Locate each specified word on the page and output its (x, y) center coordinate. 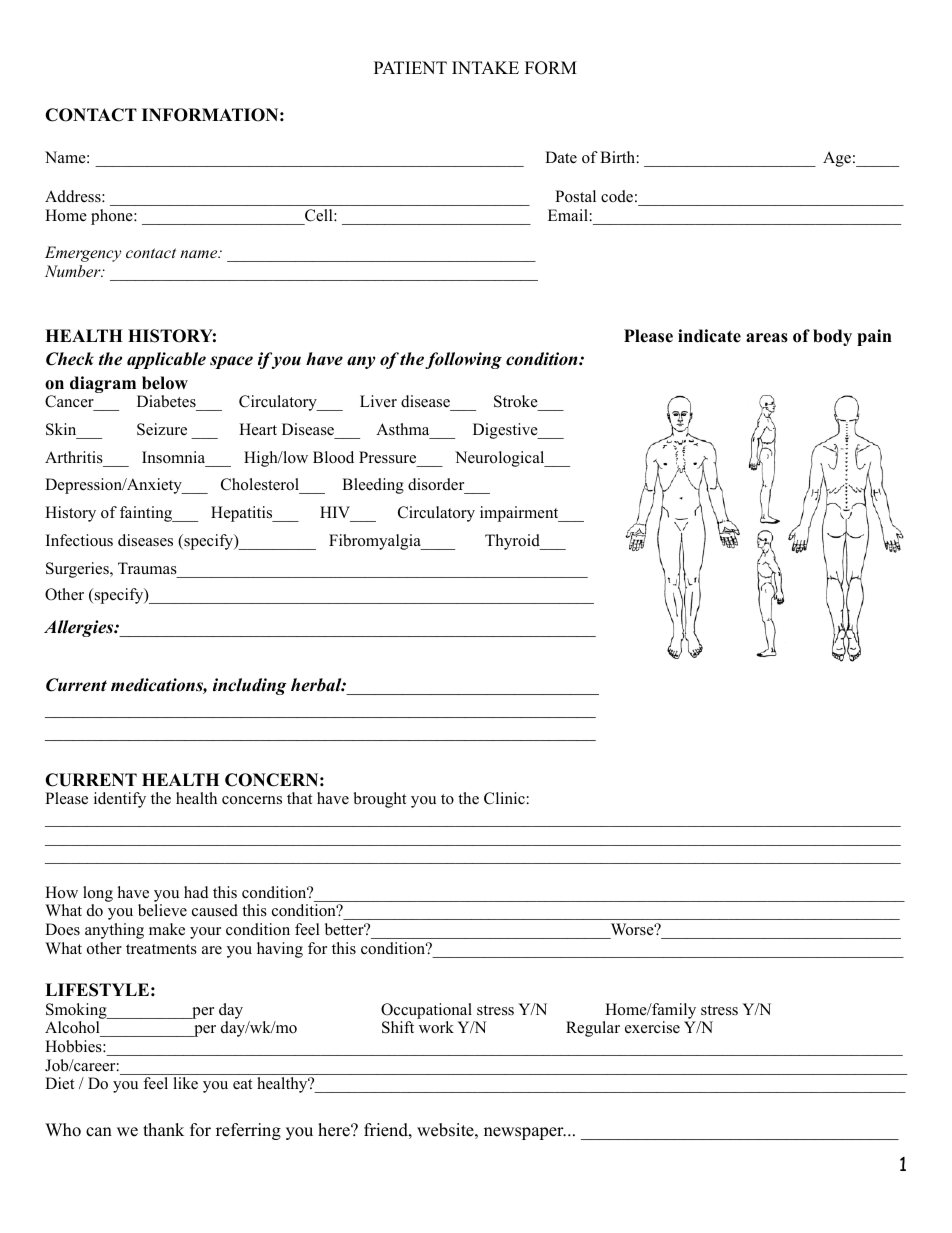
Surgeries (78, 570)
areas (767, 338)
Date (561, 157)
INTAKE (485, 67)
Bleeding (373, 486)
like (186, 1083)
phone (113, 217)
